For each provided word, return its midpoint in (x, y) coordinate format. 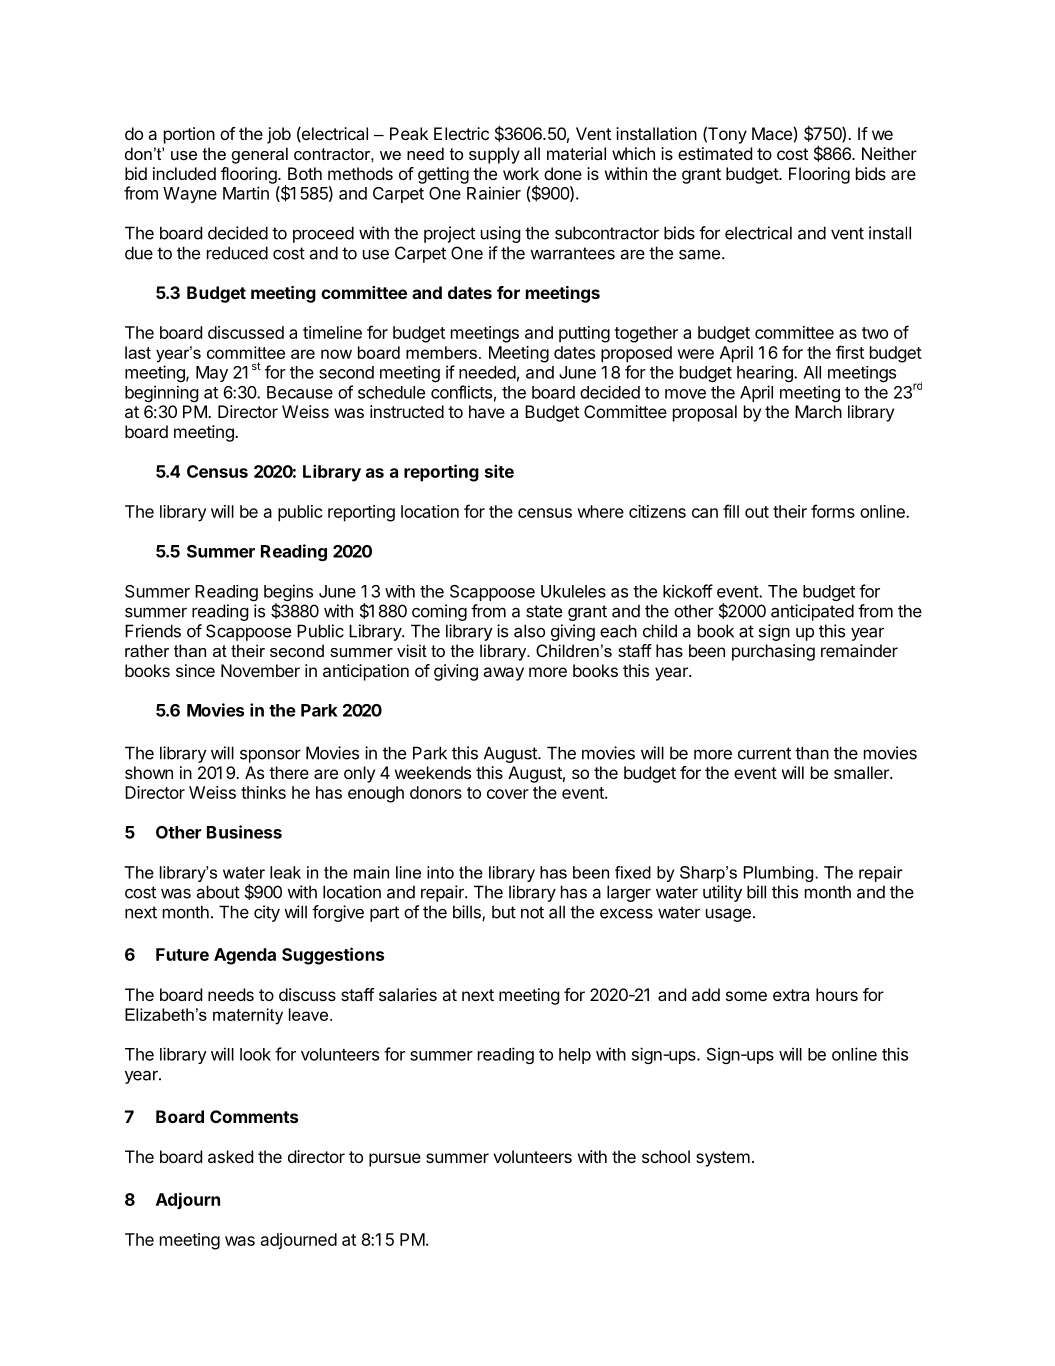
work (521, 173)
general (260, 155)
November (260, 670)
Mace (772, 133)
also (529, 631)
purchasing (773, 652)
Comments (254, 1116)
